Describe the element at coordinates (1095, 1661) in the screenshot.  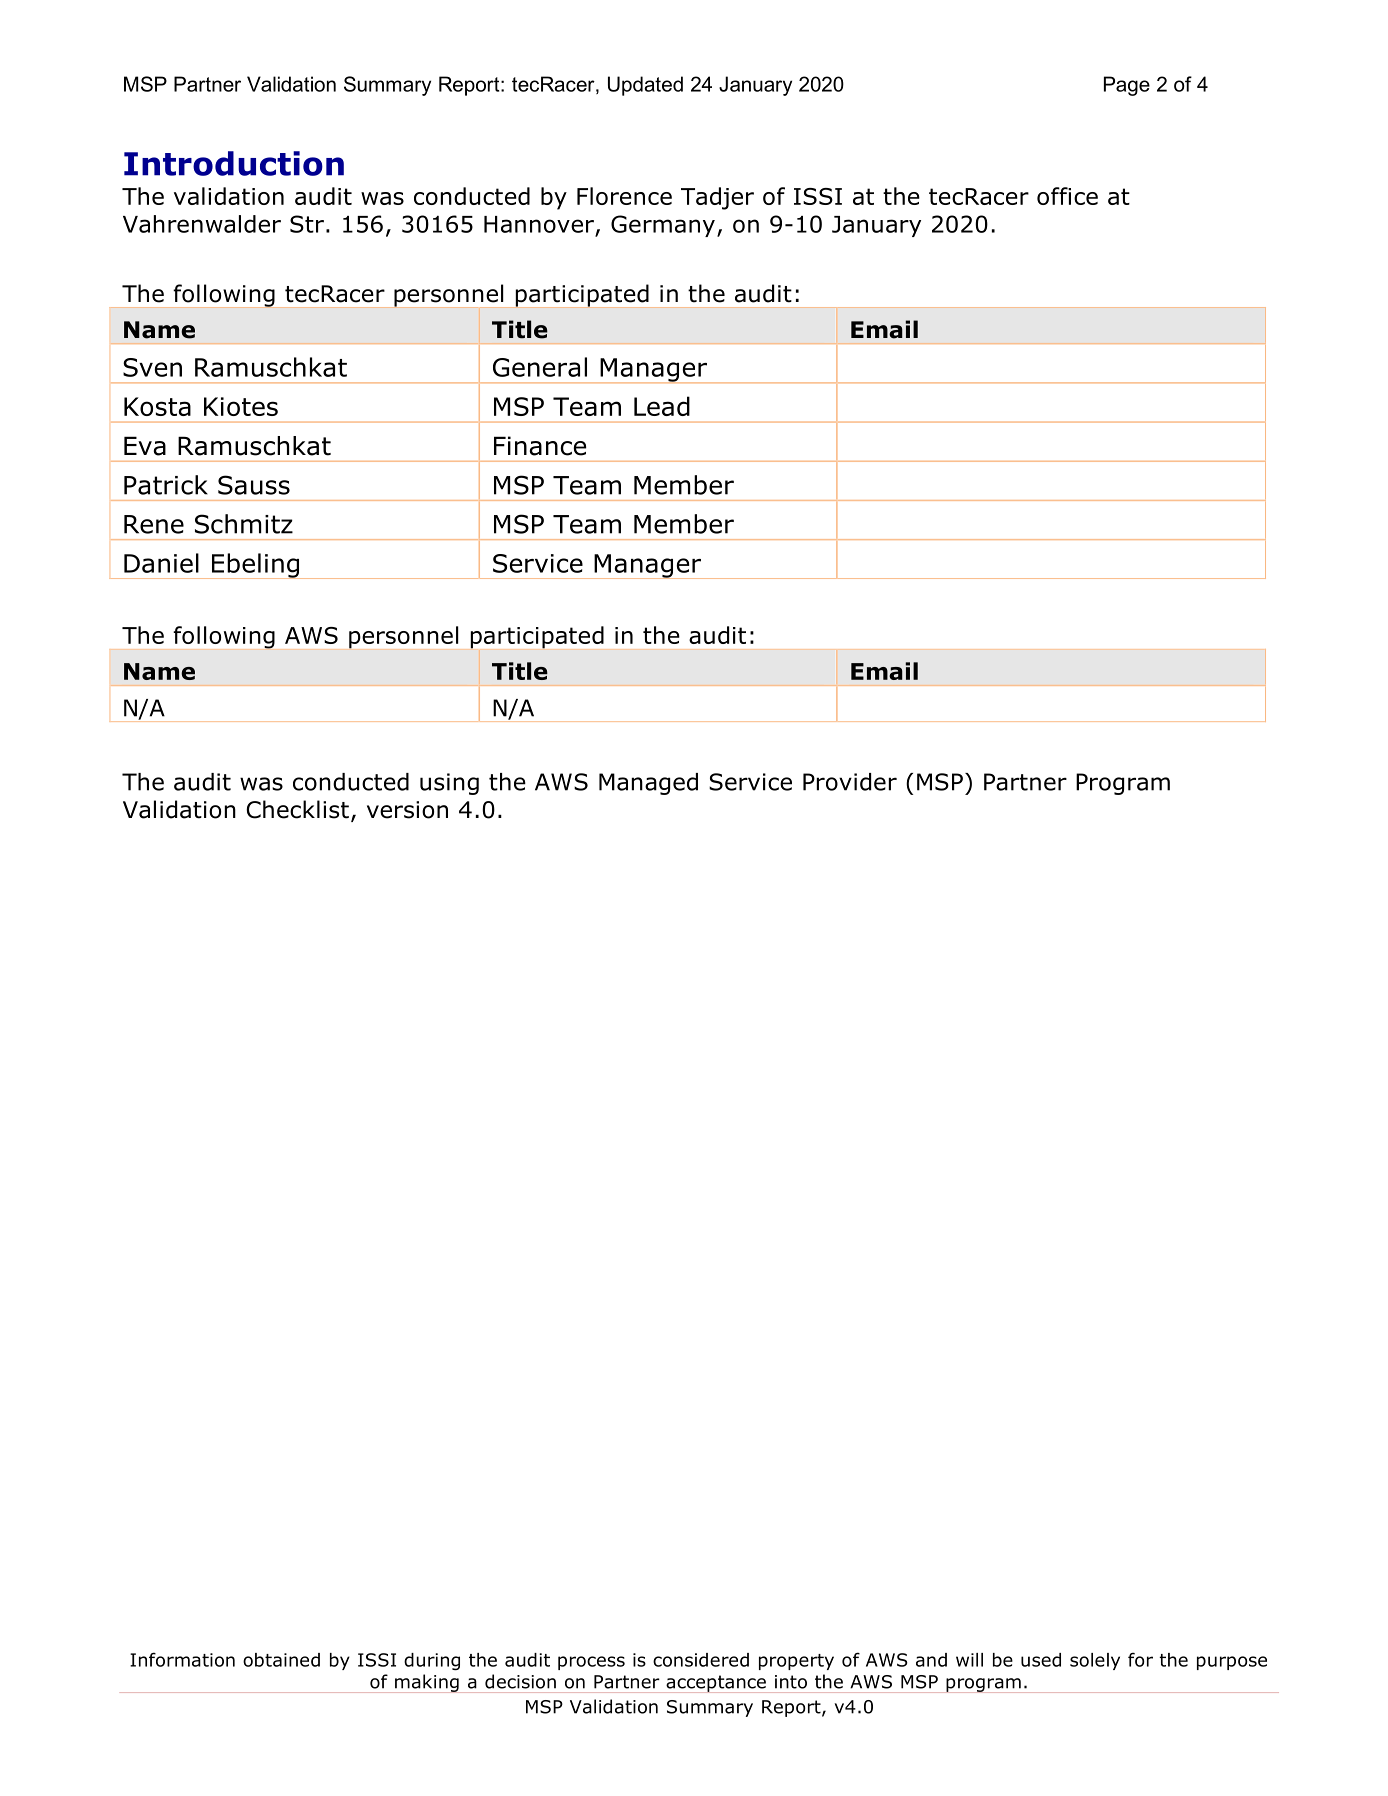
I see `solely` at that location.
